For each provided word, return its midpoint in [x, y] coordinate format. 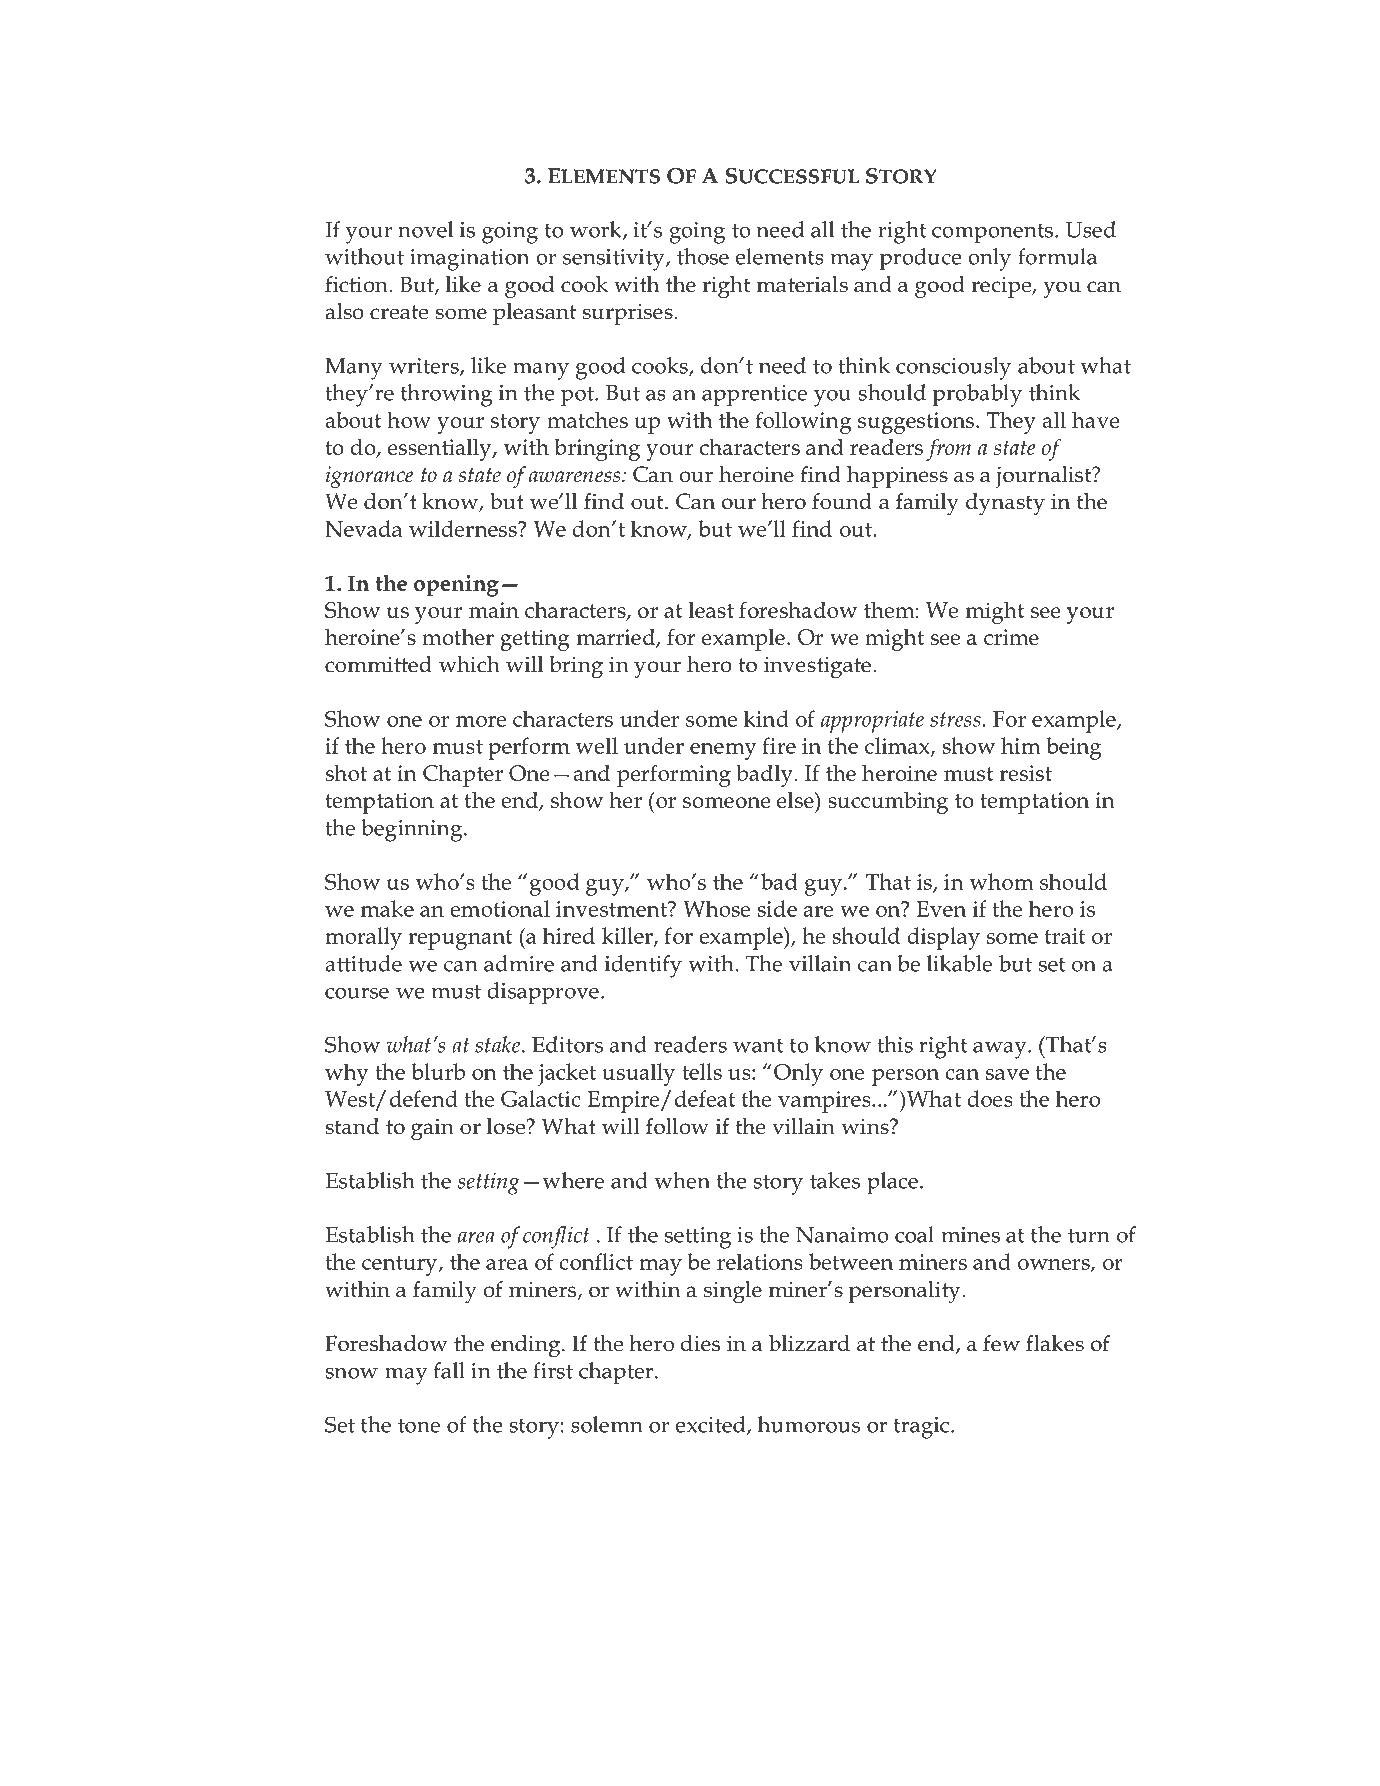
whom [1001, 881]
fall [449, 1370]
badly [764, 775]
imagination [469, 260]
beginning [413, 830]
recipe [1002, 287]
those [703, 256]
